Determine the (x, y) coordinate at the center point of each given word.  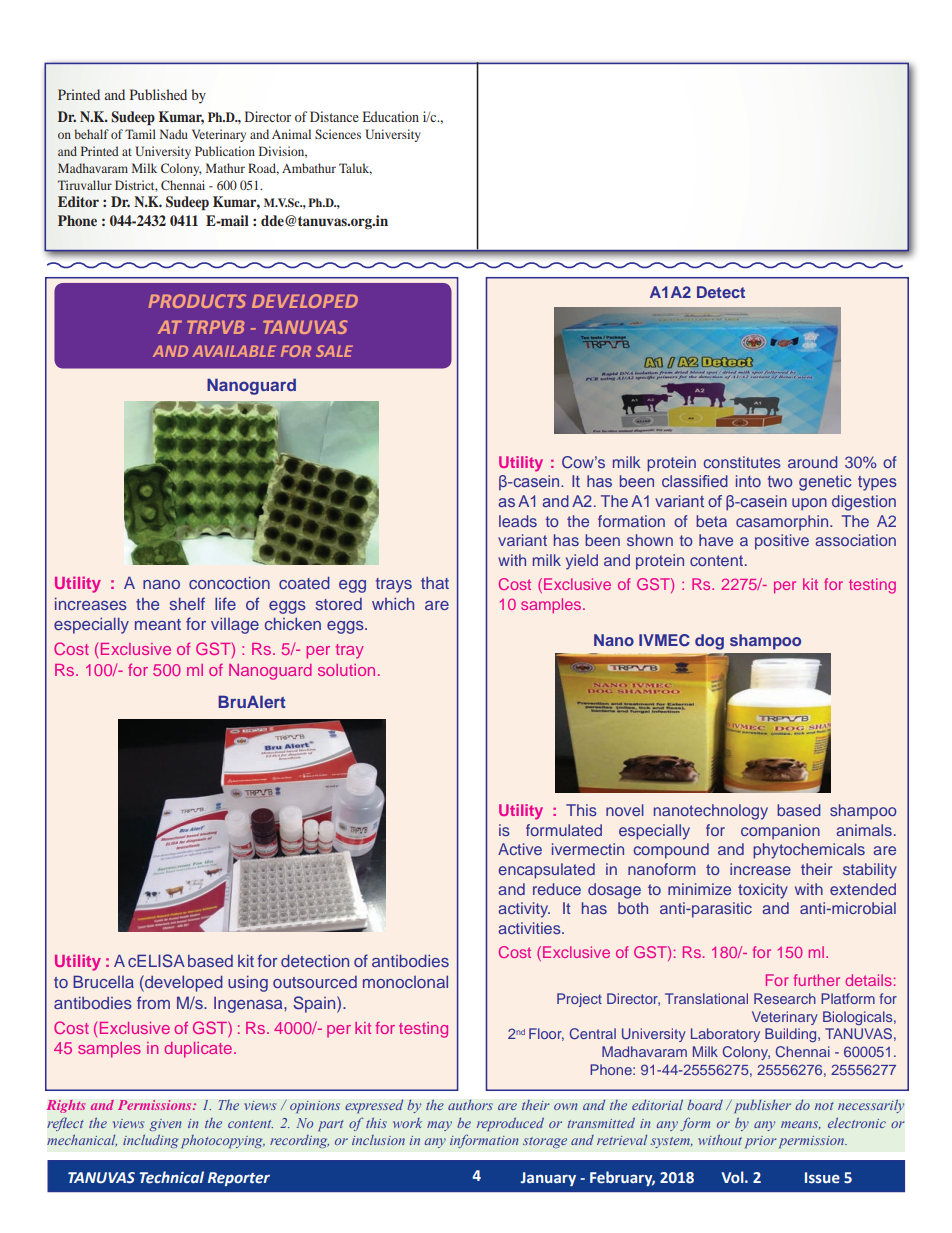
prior (760, 1142)
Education (391, 116)
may (439, 1126)
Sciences (338, 134)
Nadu (174, 134)
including (150, 1141)
